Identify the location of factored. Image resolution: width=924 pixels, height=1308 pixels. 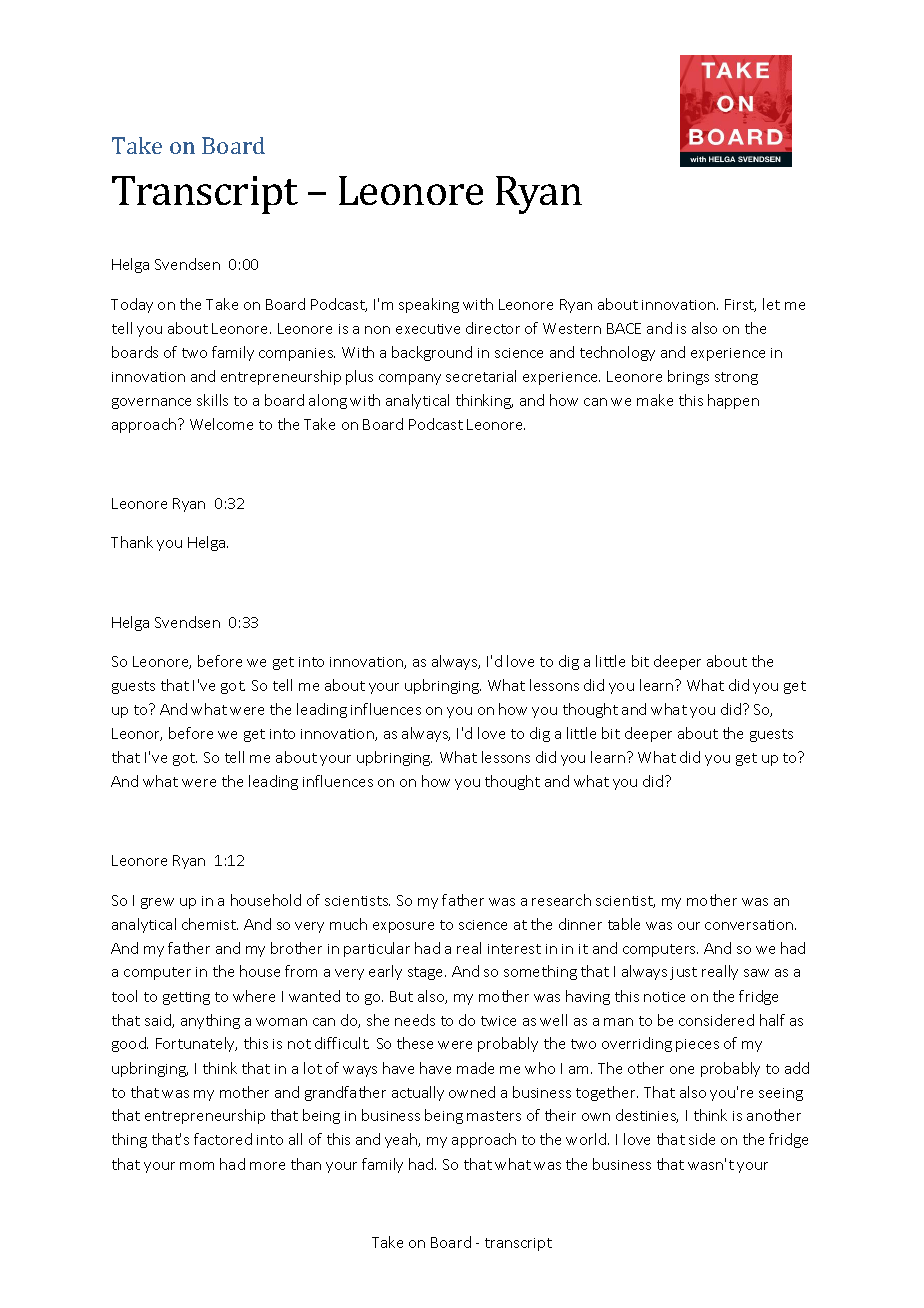
(223, 1139).
